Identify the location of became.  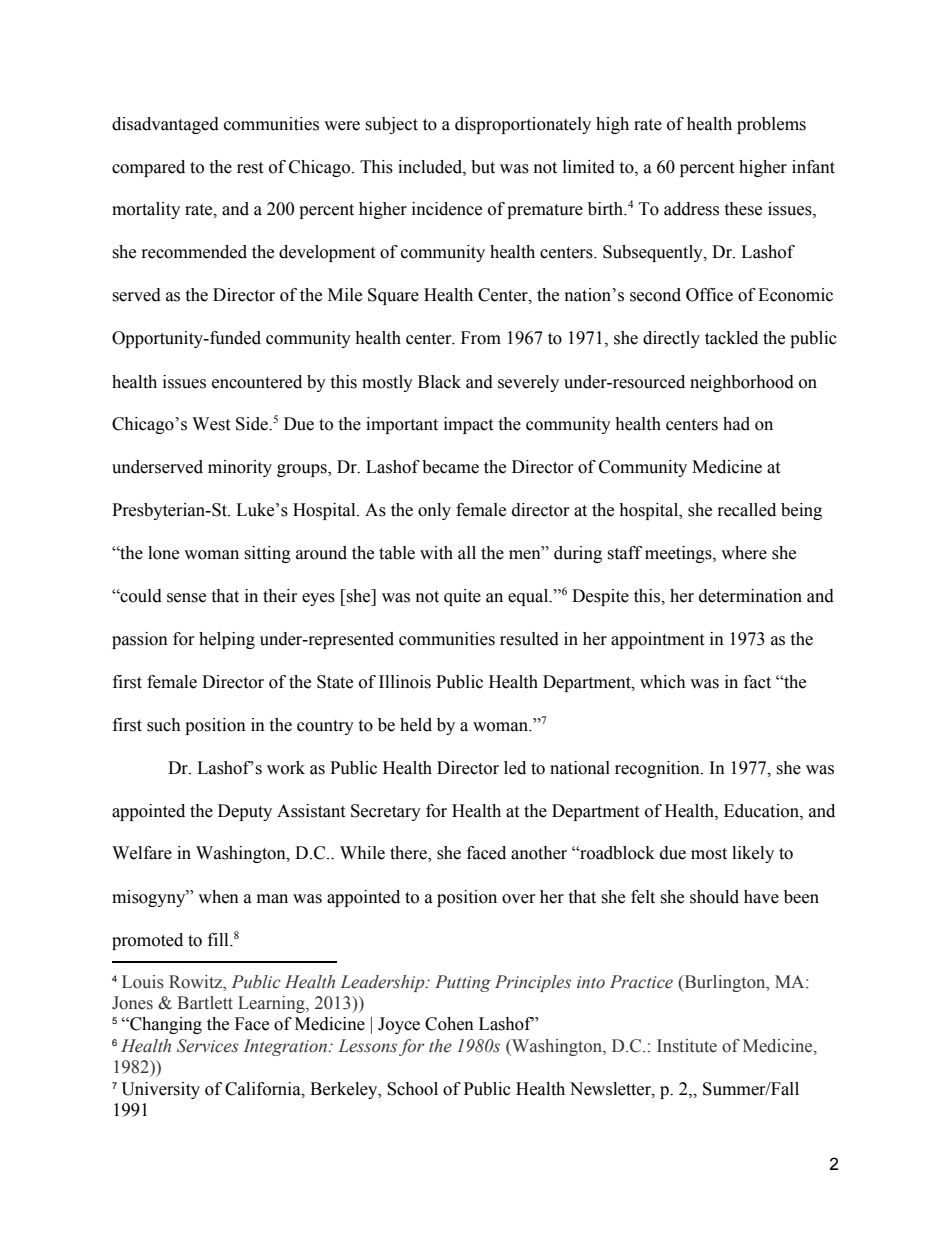
(450, 467).
